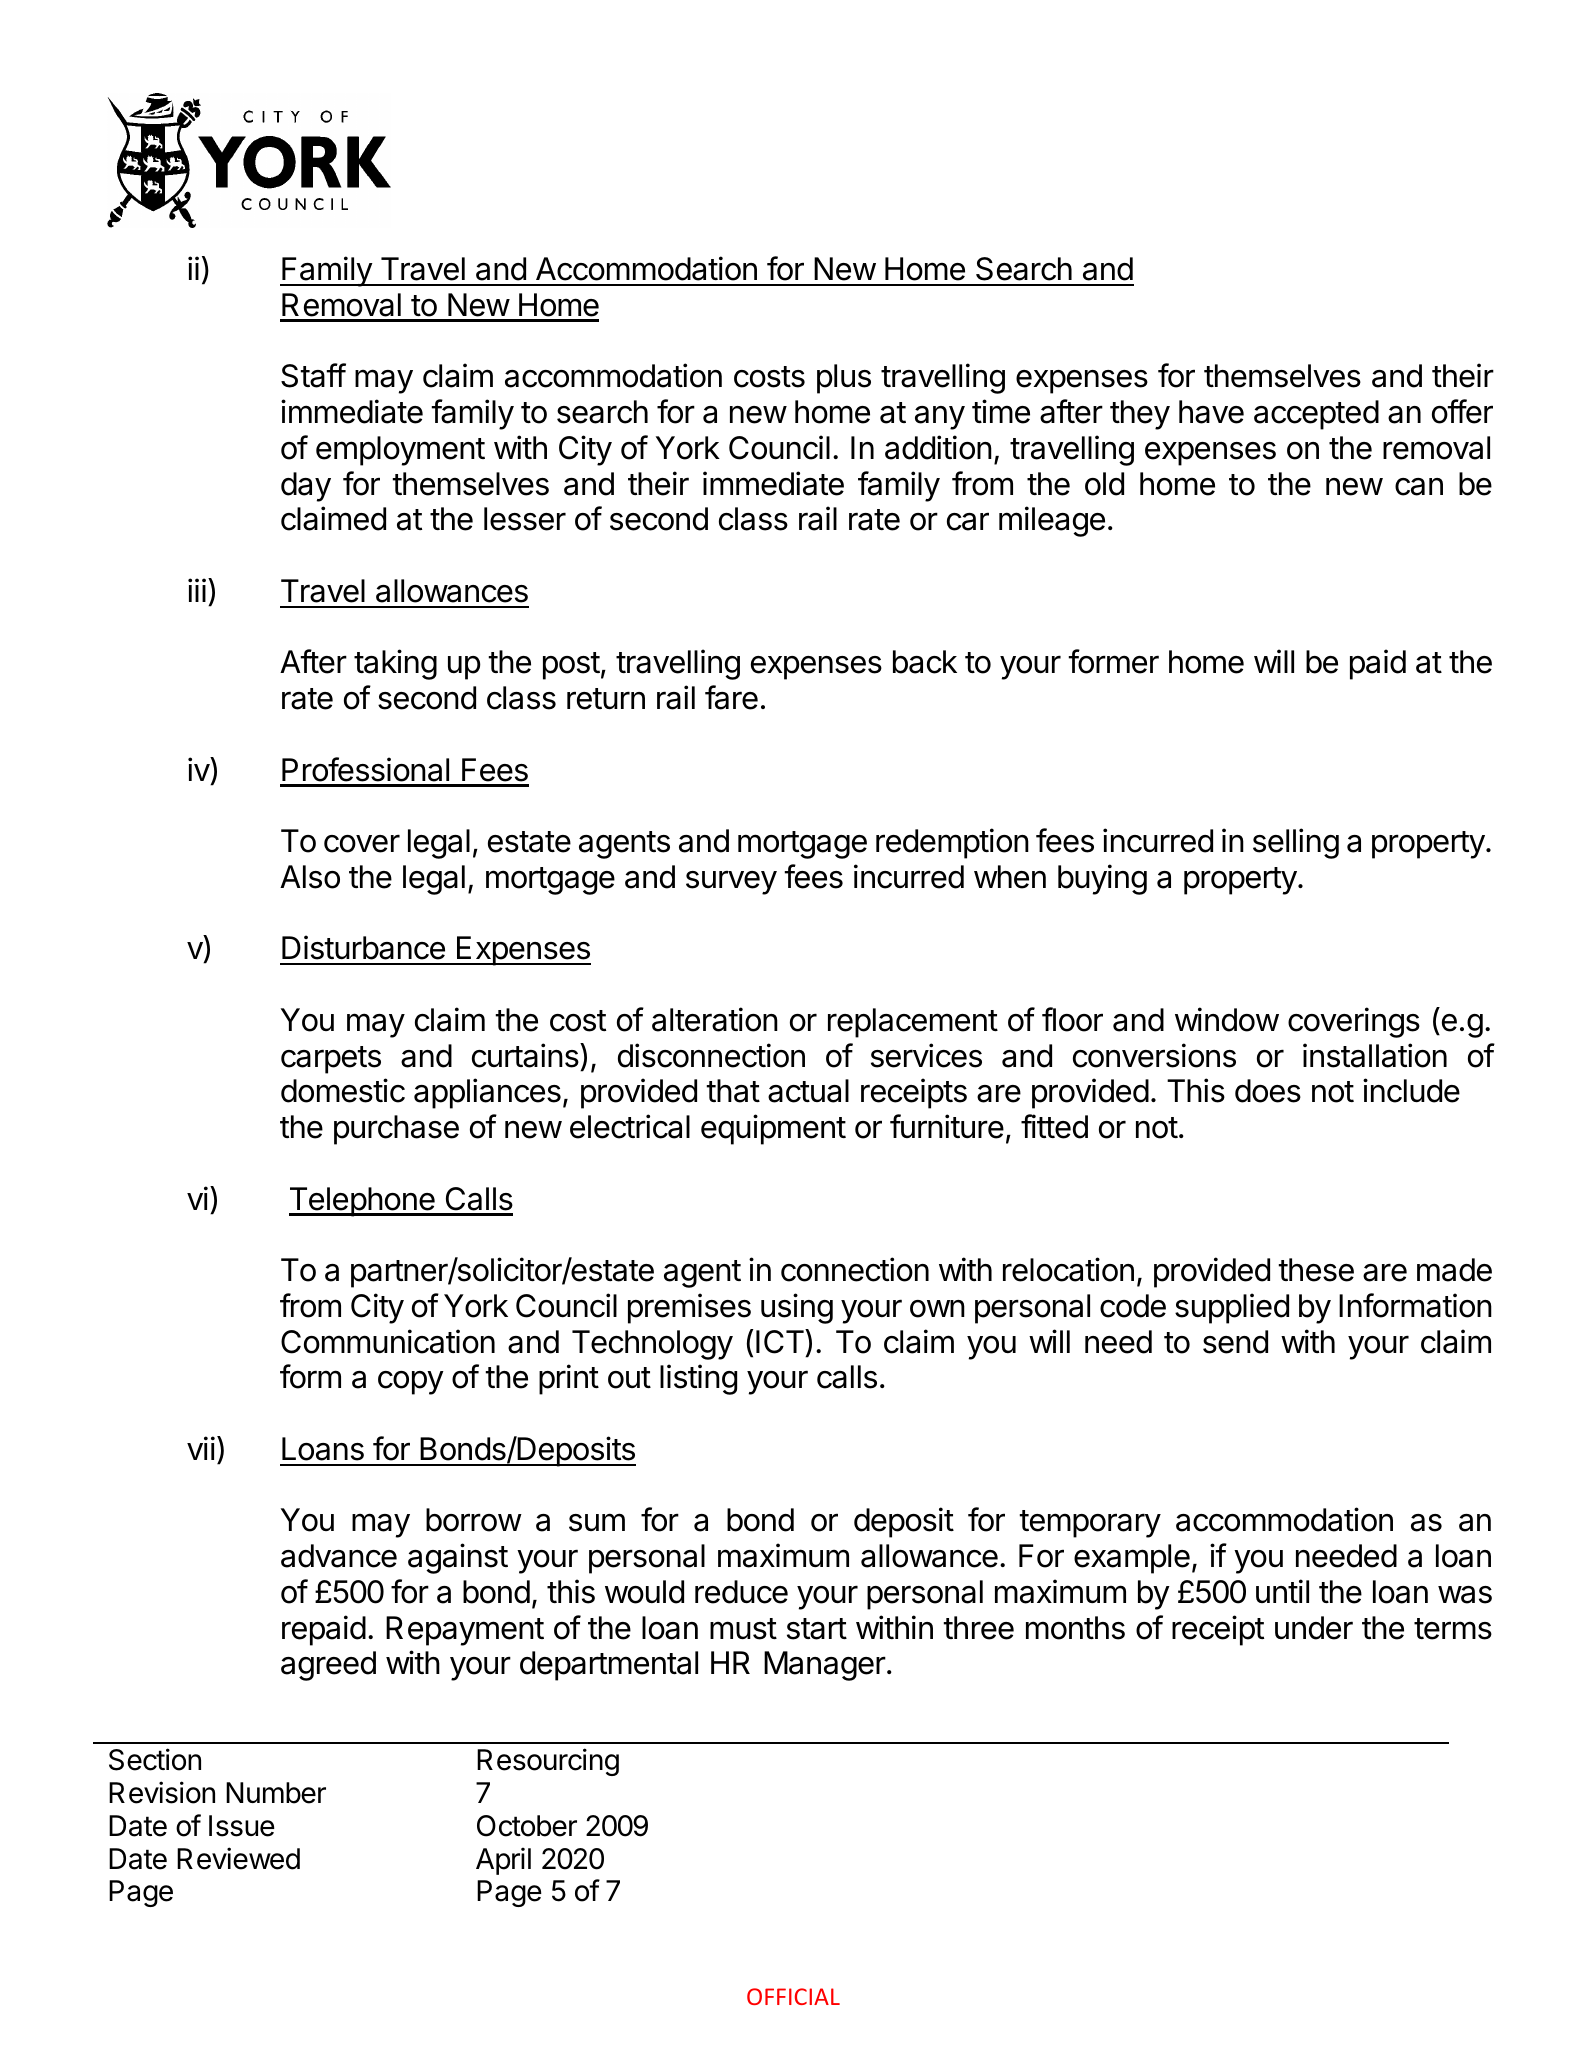 The height and width of the document is (2052, 1586). Describe the element at coordinates (328, 1666) in the document. I see `agreed` at that location.
